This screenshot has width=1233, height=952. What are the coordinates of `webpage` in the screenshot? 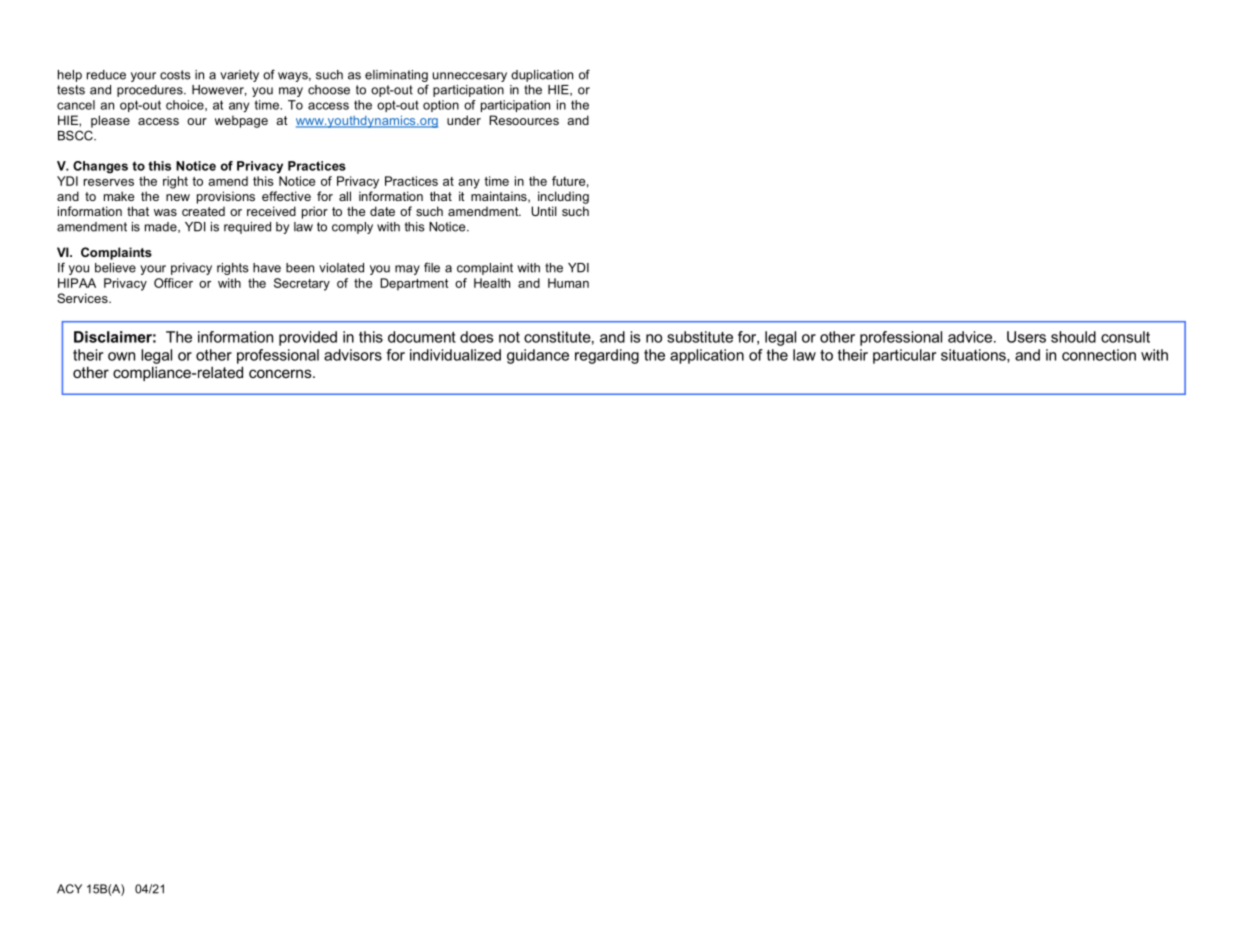 It's located at (241, 121).
